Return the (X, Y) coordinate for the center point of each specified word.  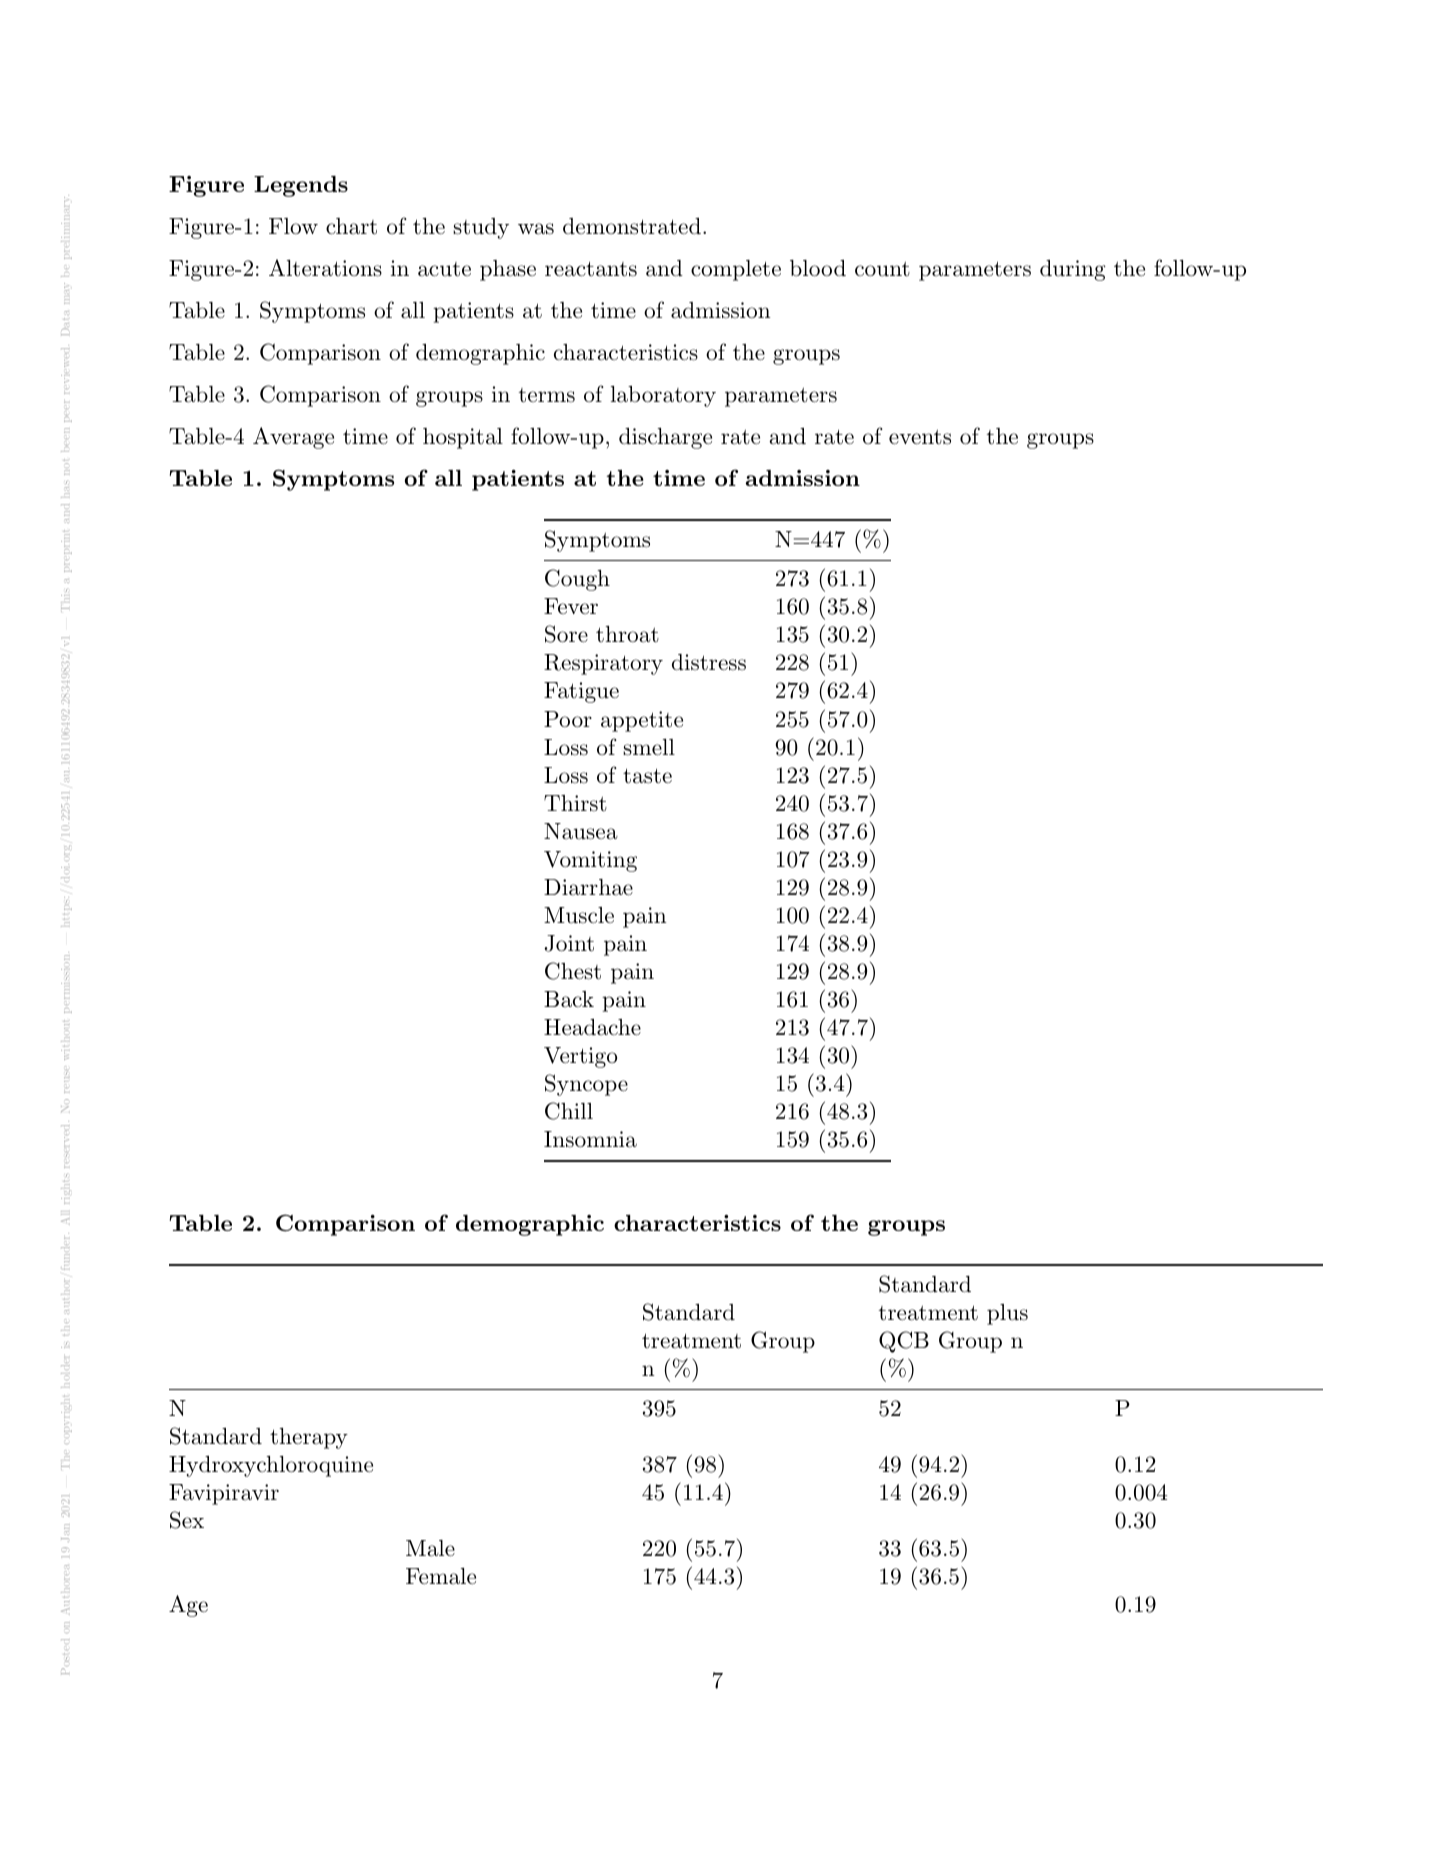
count (882, 269)
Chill (569, 1111)
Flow (293, 226)
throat (627, 634)
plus (1007, 1314)
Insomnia (590, 1139)
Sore (566, 634)
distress (709, 662)
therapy (309, 1438)
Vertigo (580, 1057)
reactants (591, 269)
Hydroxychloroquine (271, 1466)
